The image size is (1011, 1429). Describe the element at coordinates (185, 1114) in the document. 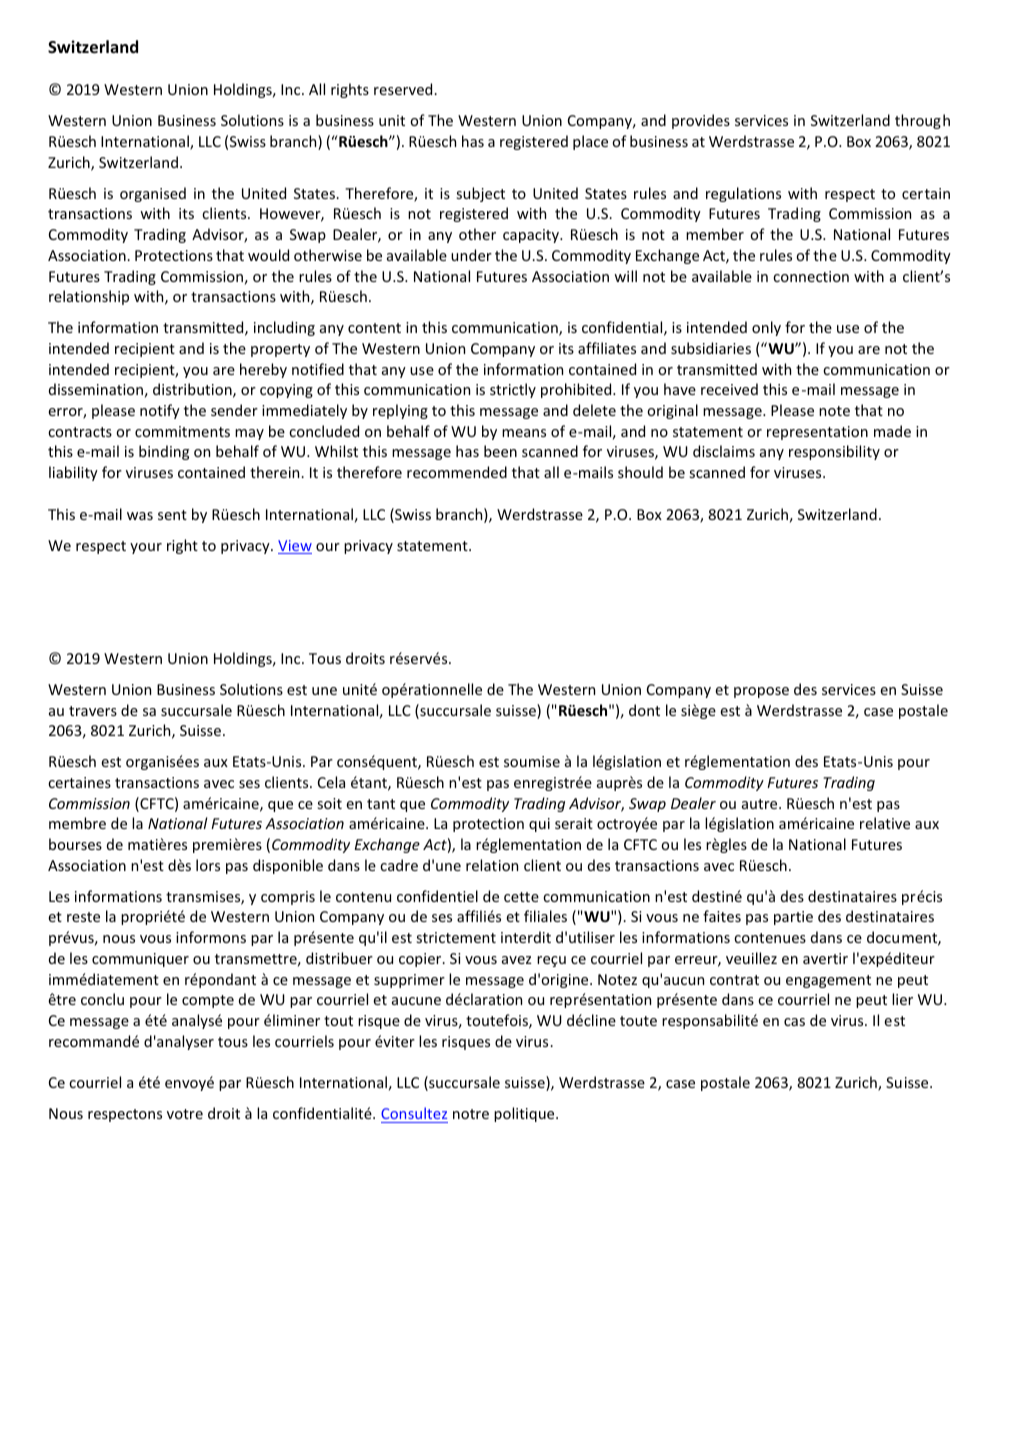

I see `votre` at that location.
